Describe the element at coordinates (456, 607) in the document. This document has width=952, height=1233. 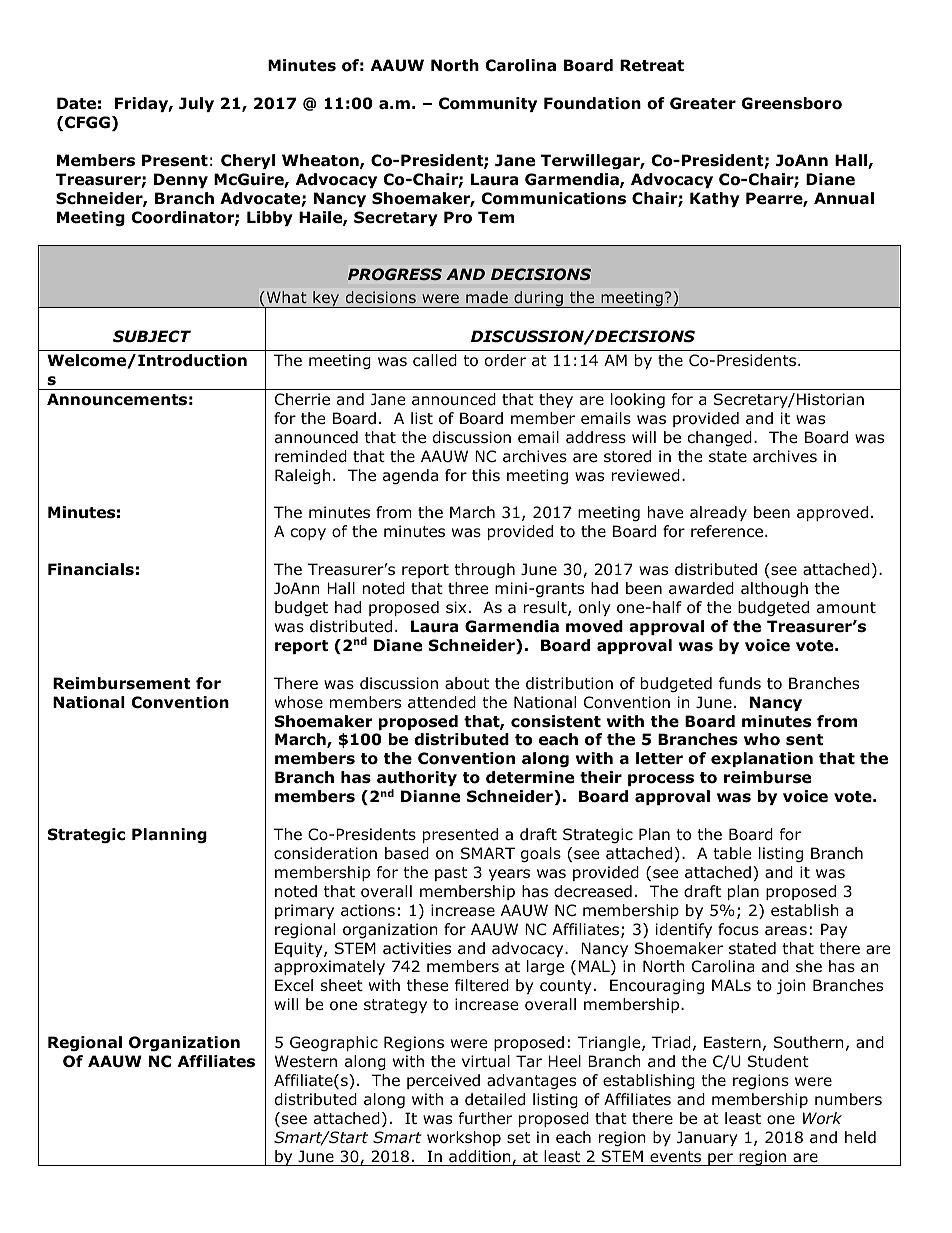
I see `six` at that location.
